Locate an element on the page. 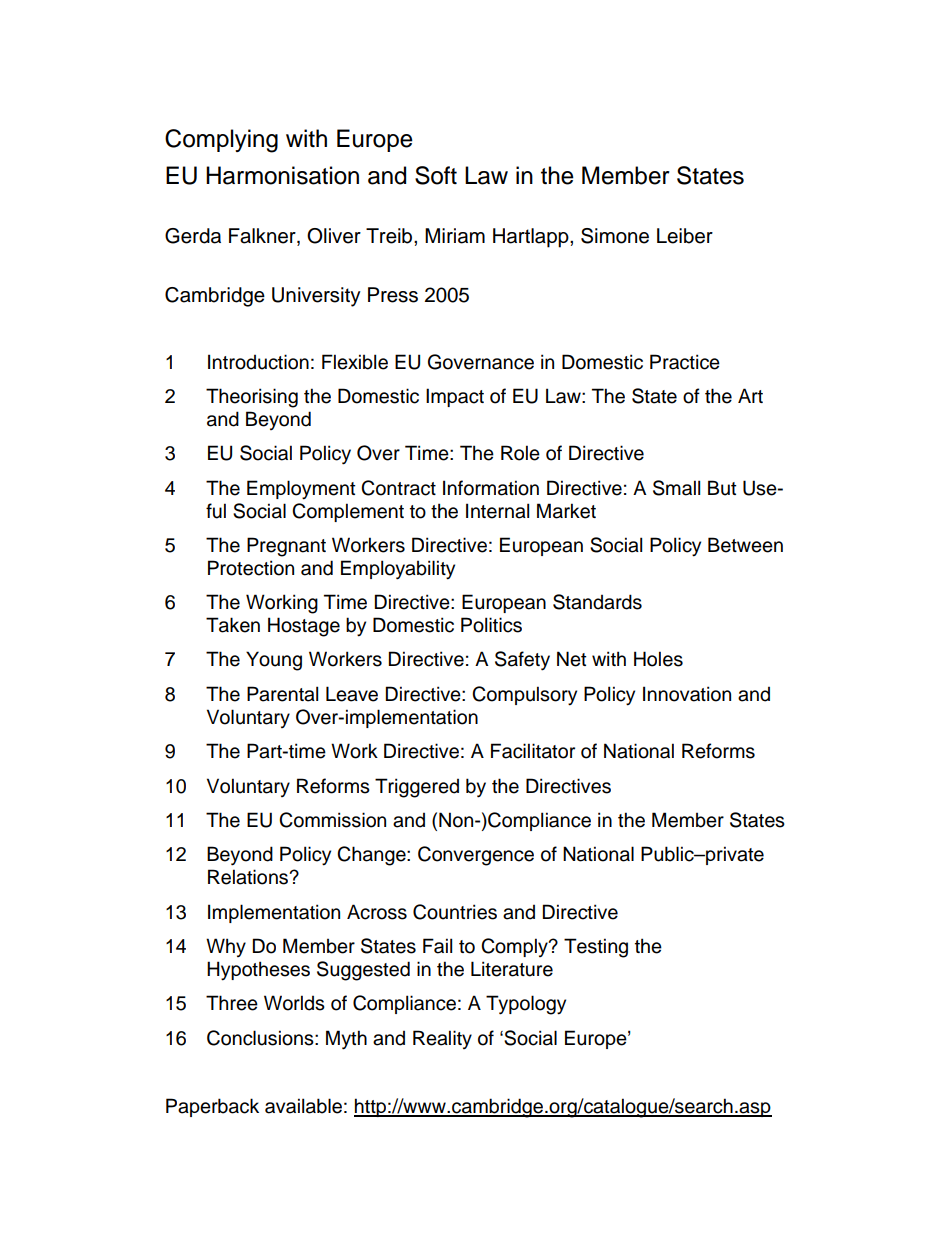 The image size is (952, 1233). Gerda is located at coordinates (193, 236).
